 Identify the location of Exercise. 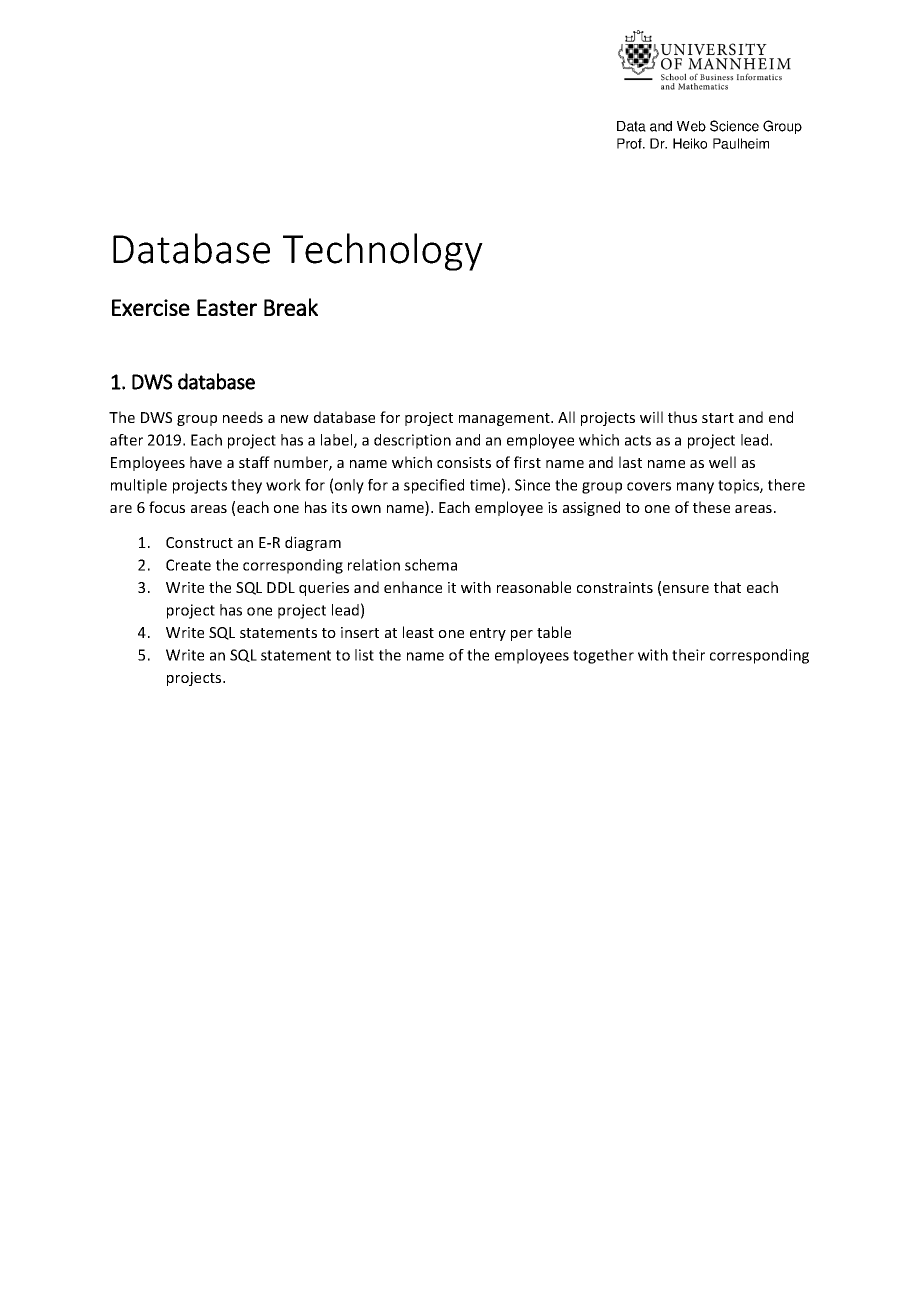
(151, 307).
